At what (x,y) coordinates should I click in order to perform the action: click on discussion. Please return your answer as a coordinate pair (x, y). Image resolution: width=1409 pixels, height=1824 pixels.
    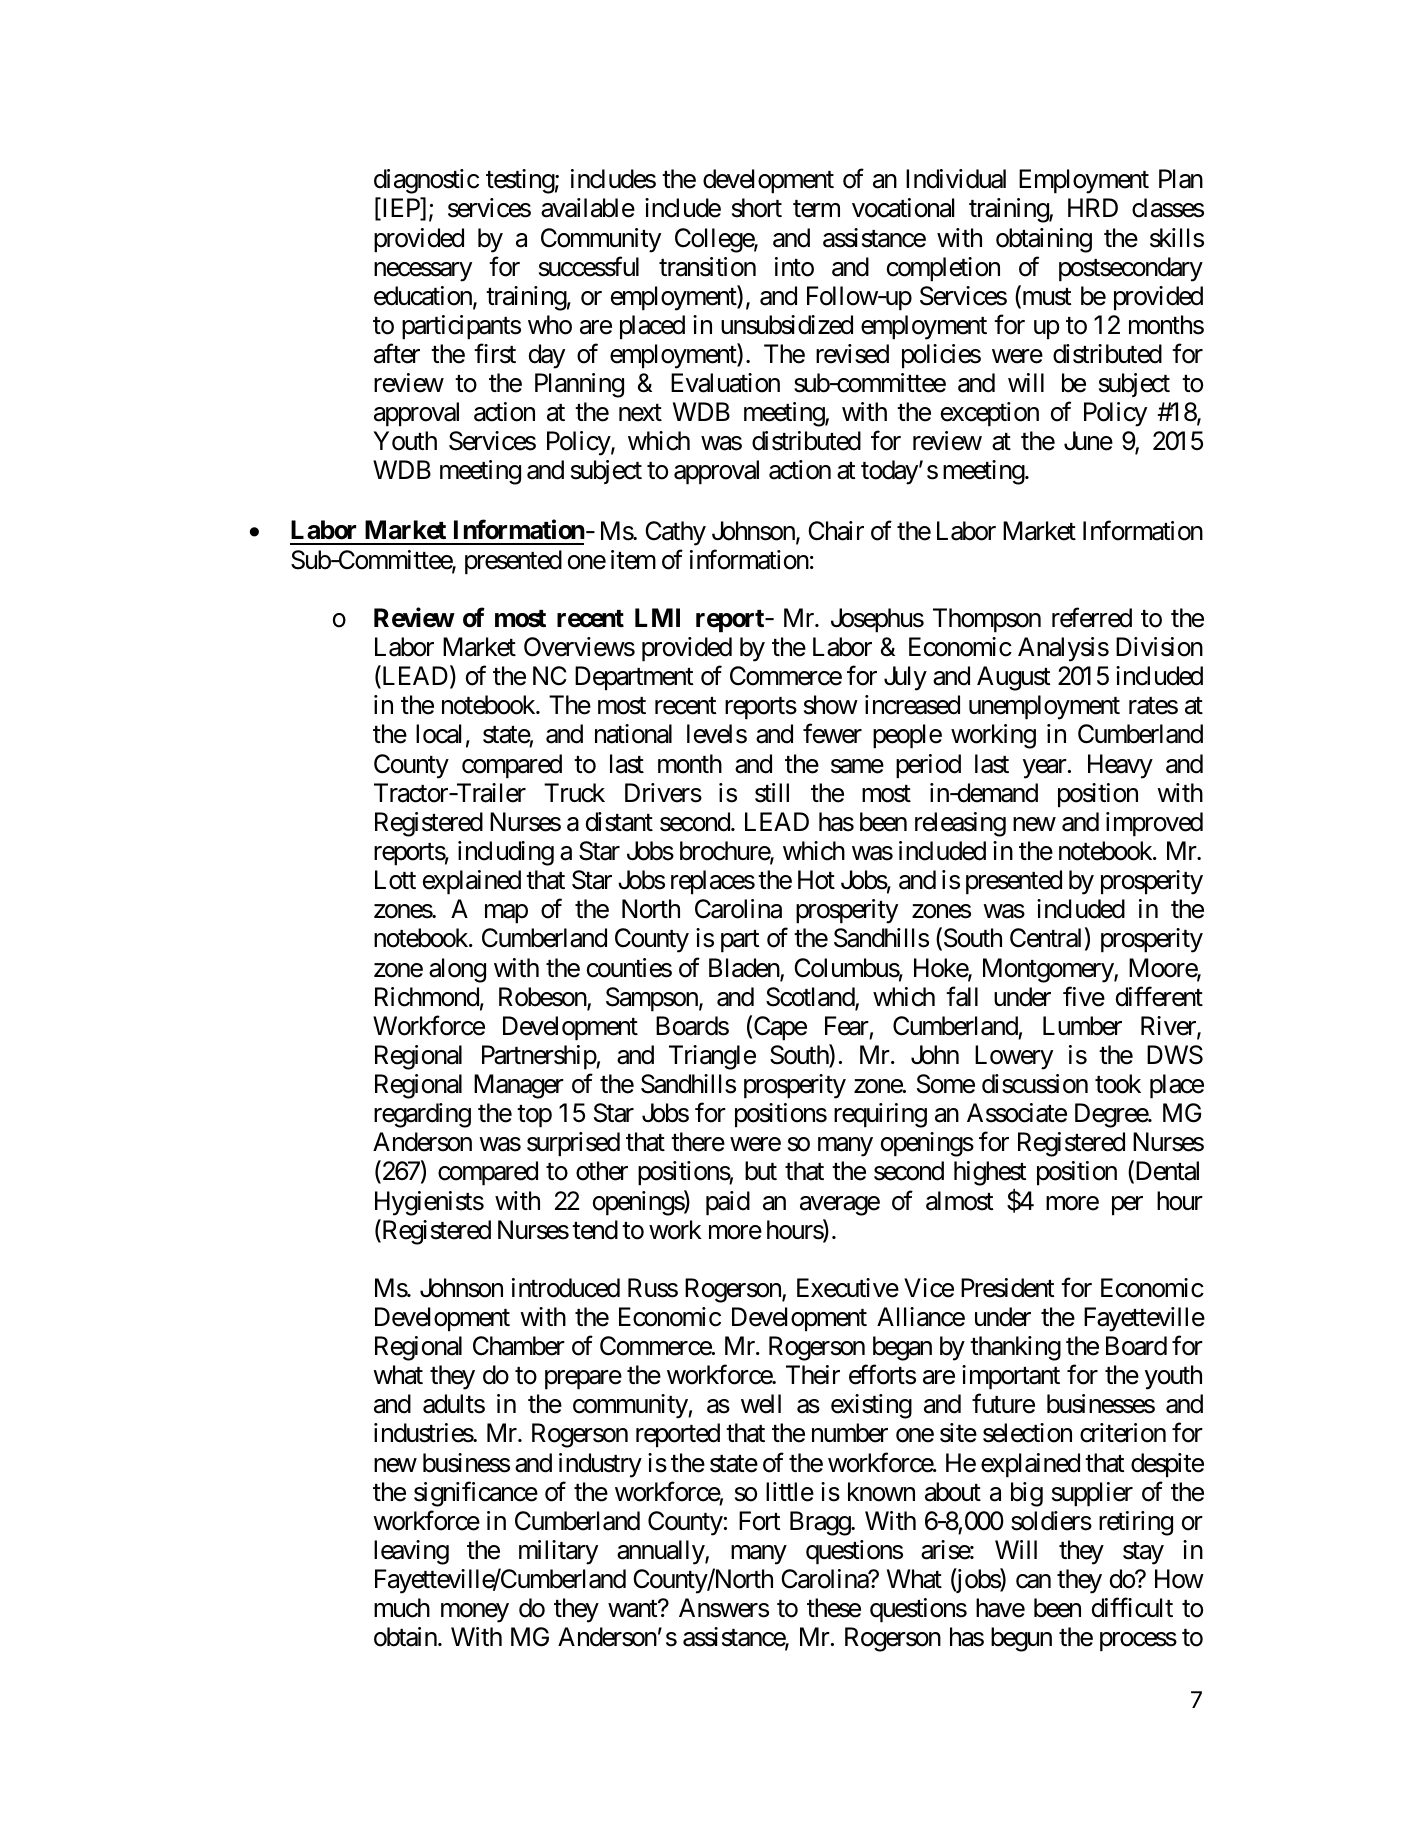
    Looking at the image, I should click on (1035, 1084).
